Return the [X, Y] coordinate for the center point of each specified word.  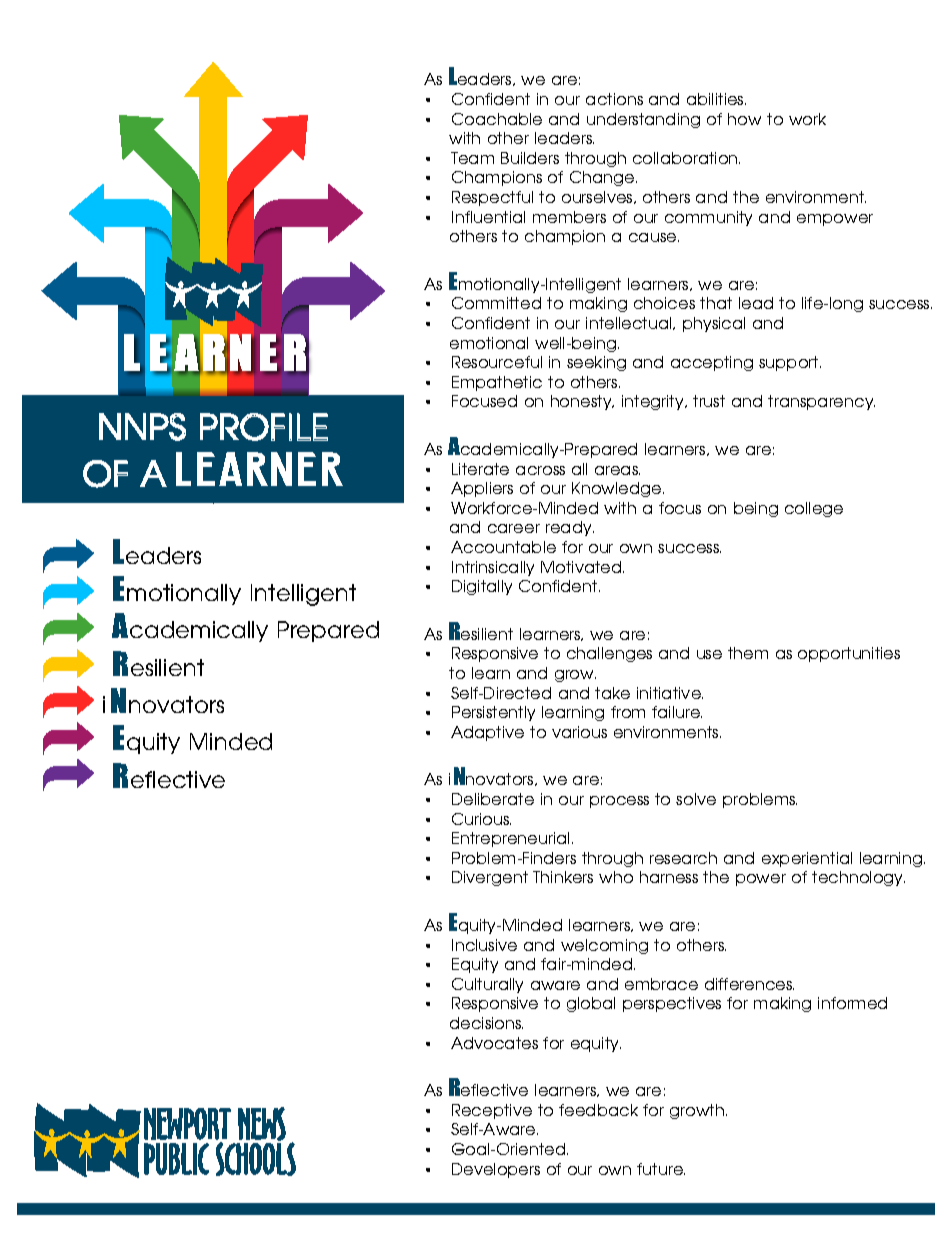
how [744, 119]
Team [472, 158]
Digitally [482, 587]
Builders [530, 158]
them [748, 653]
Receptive [492, 1111]
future [661, 1169]
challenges [609, 654]
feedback [598, 1110]
